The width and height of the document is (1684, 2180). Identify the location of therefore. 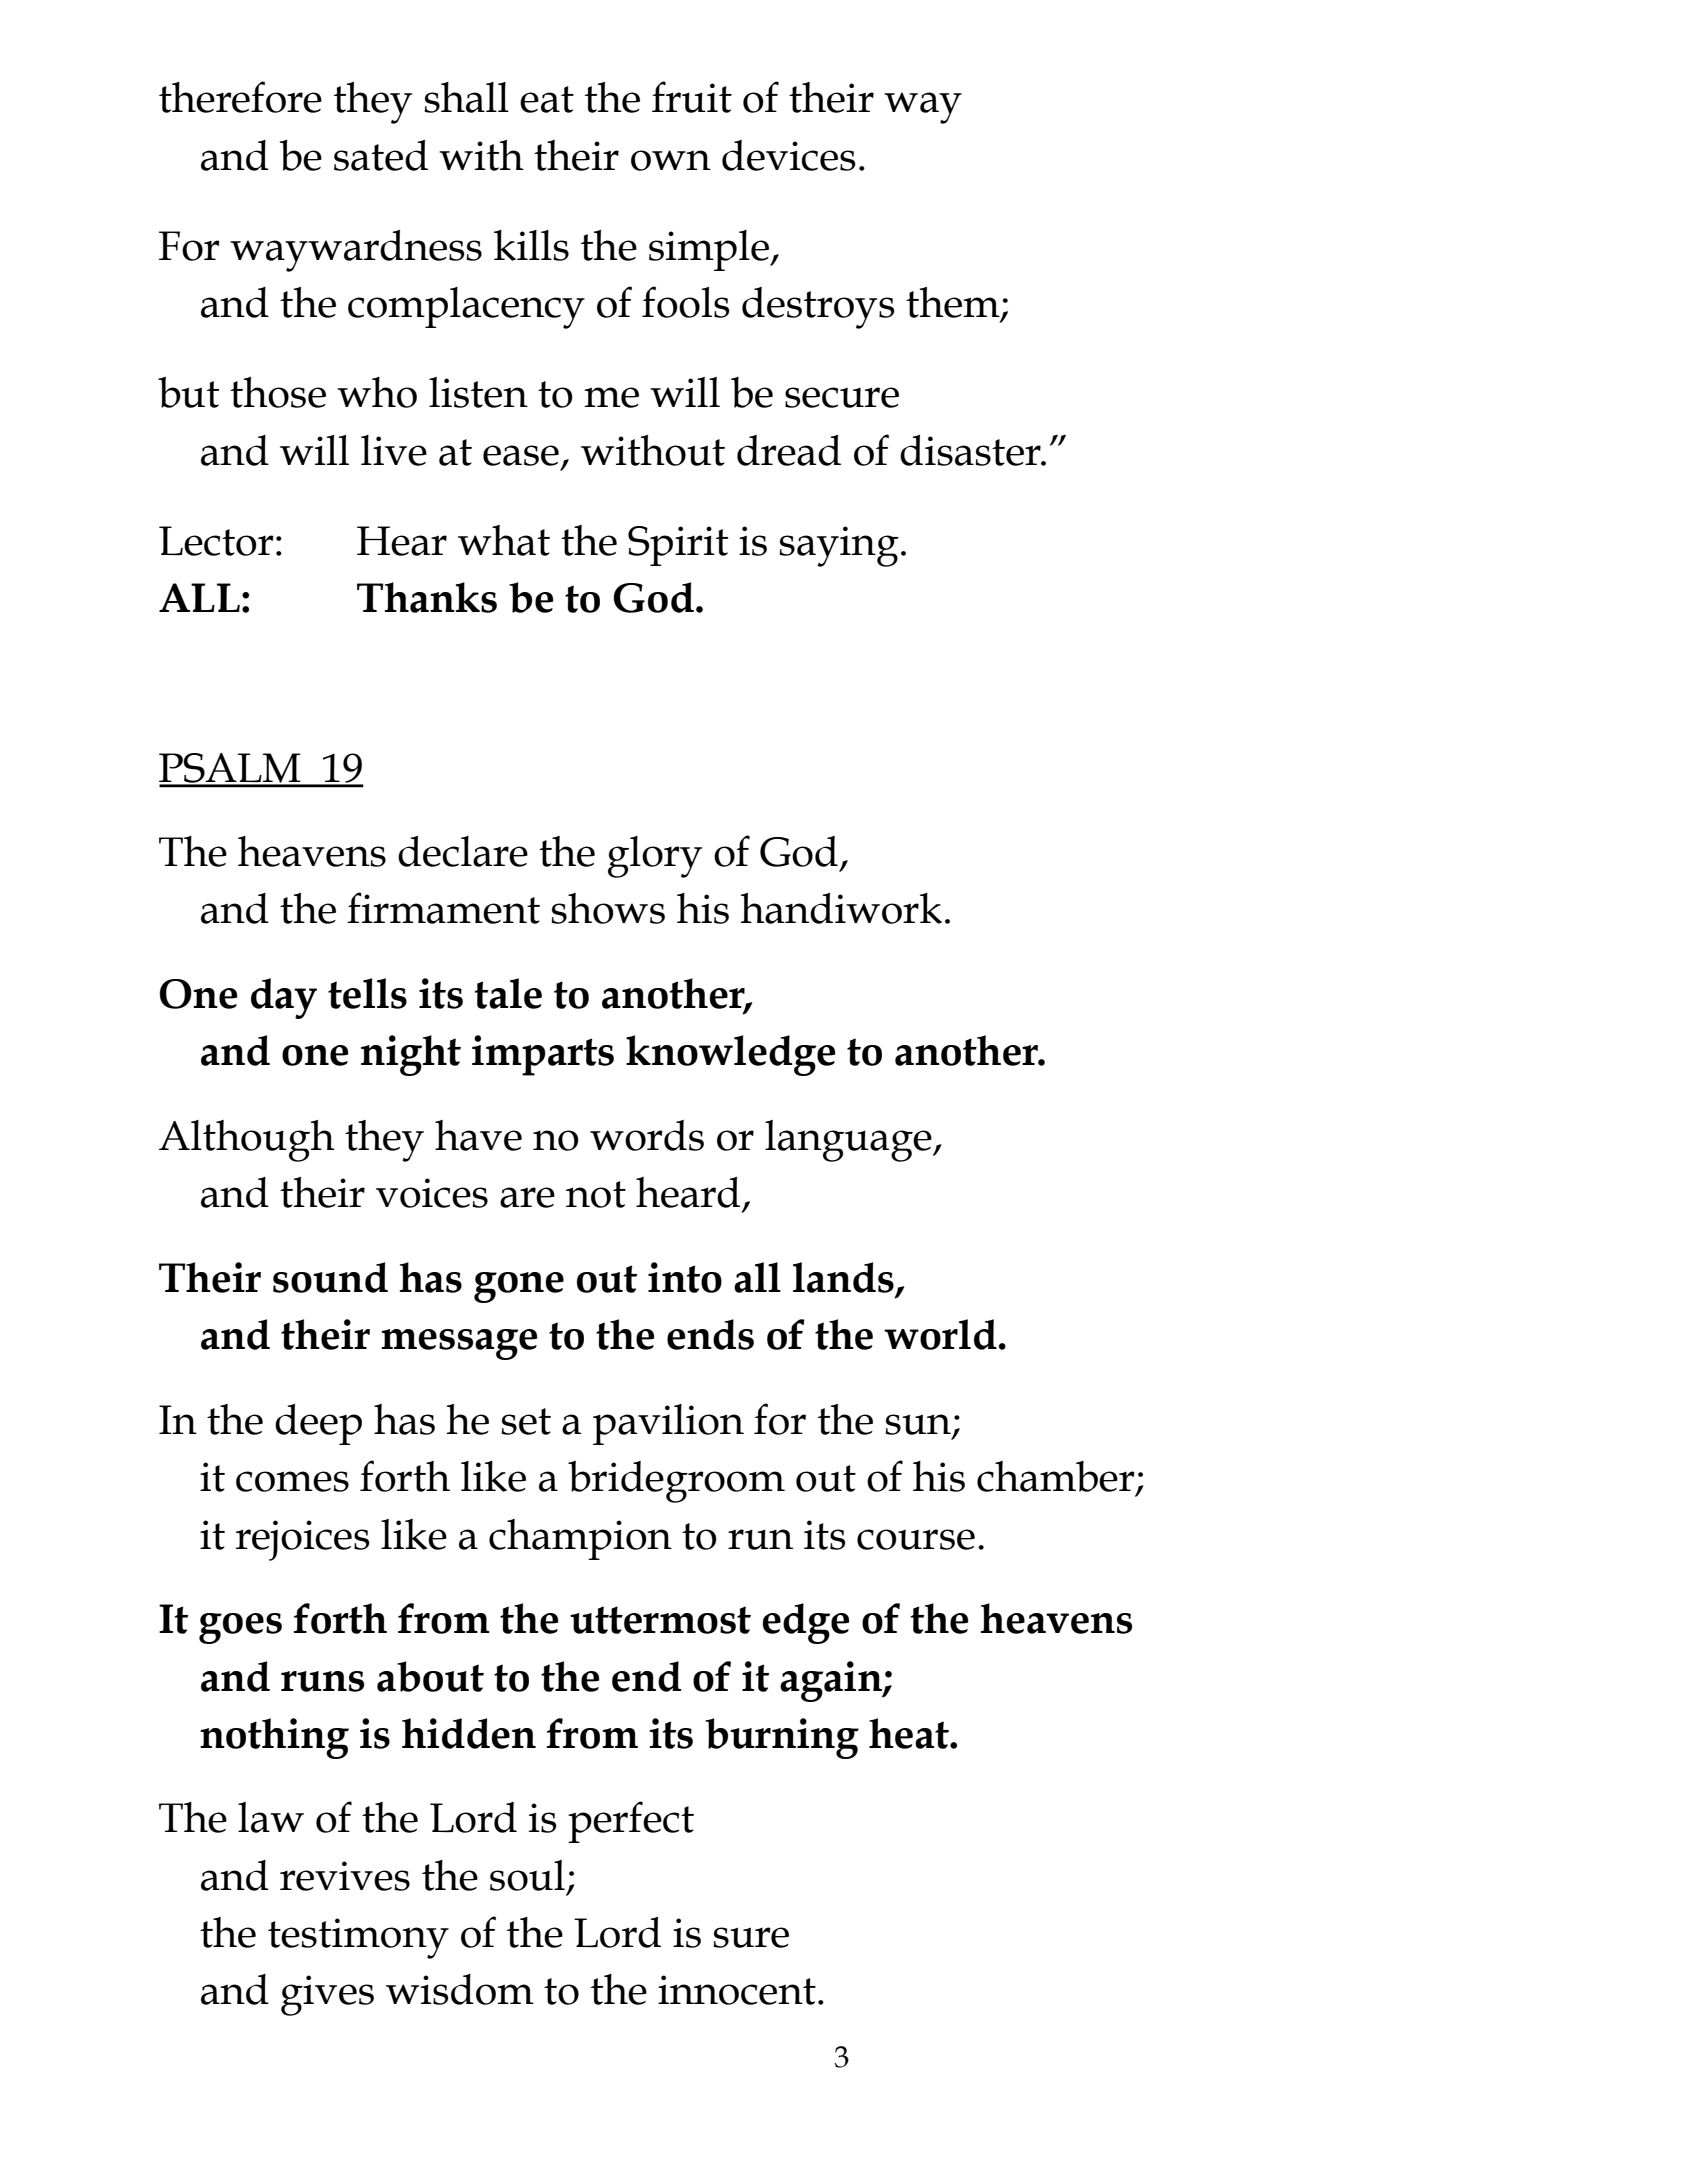
(240, 97).
